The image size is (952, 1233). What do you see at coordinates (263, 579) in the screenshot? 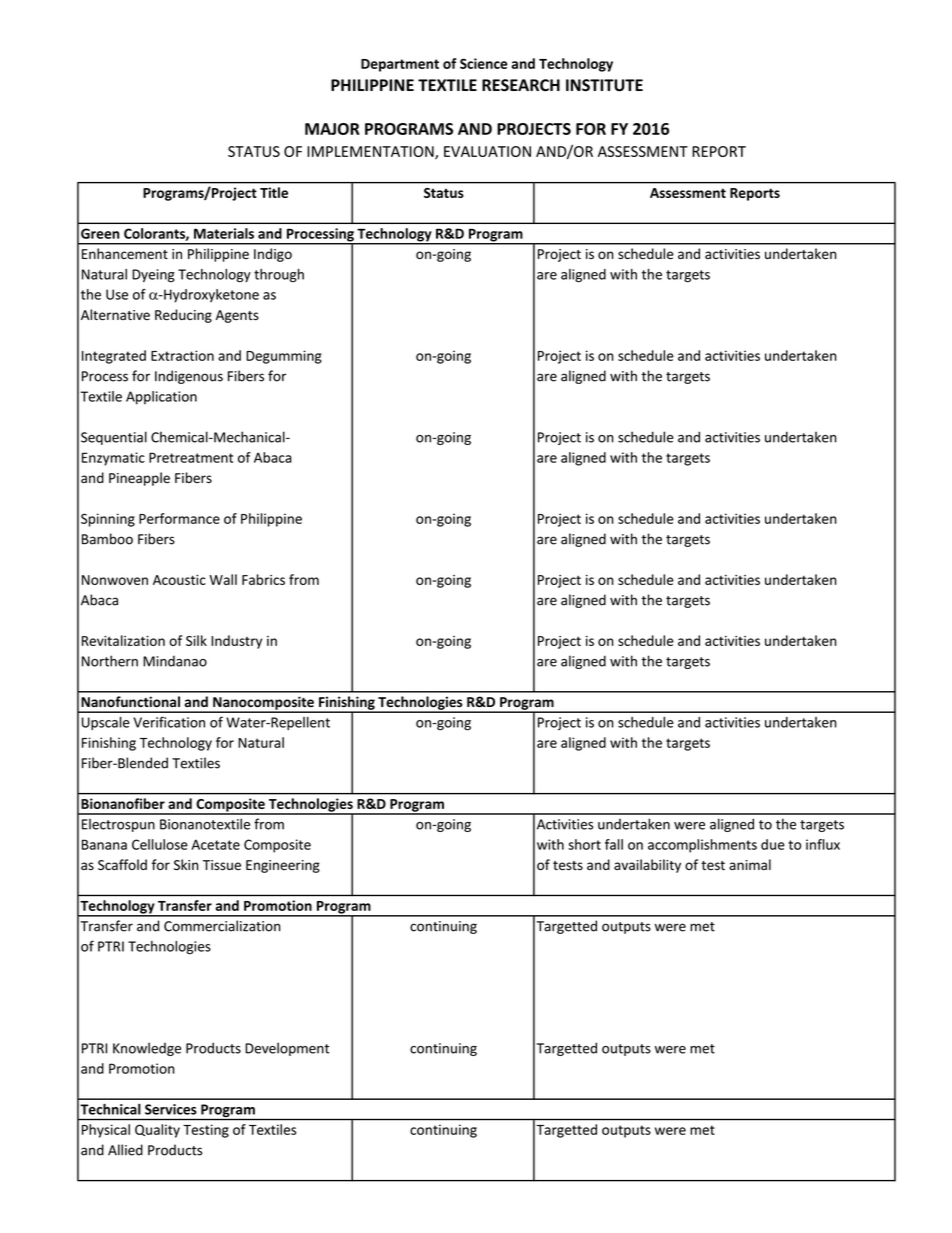
I see `Fabrics` at bounding box center [263, 579].
